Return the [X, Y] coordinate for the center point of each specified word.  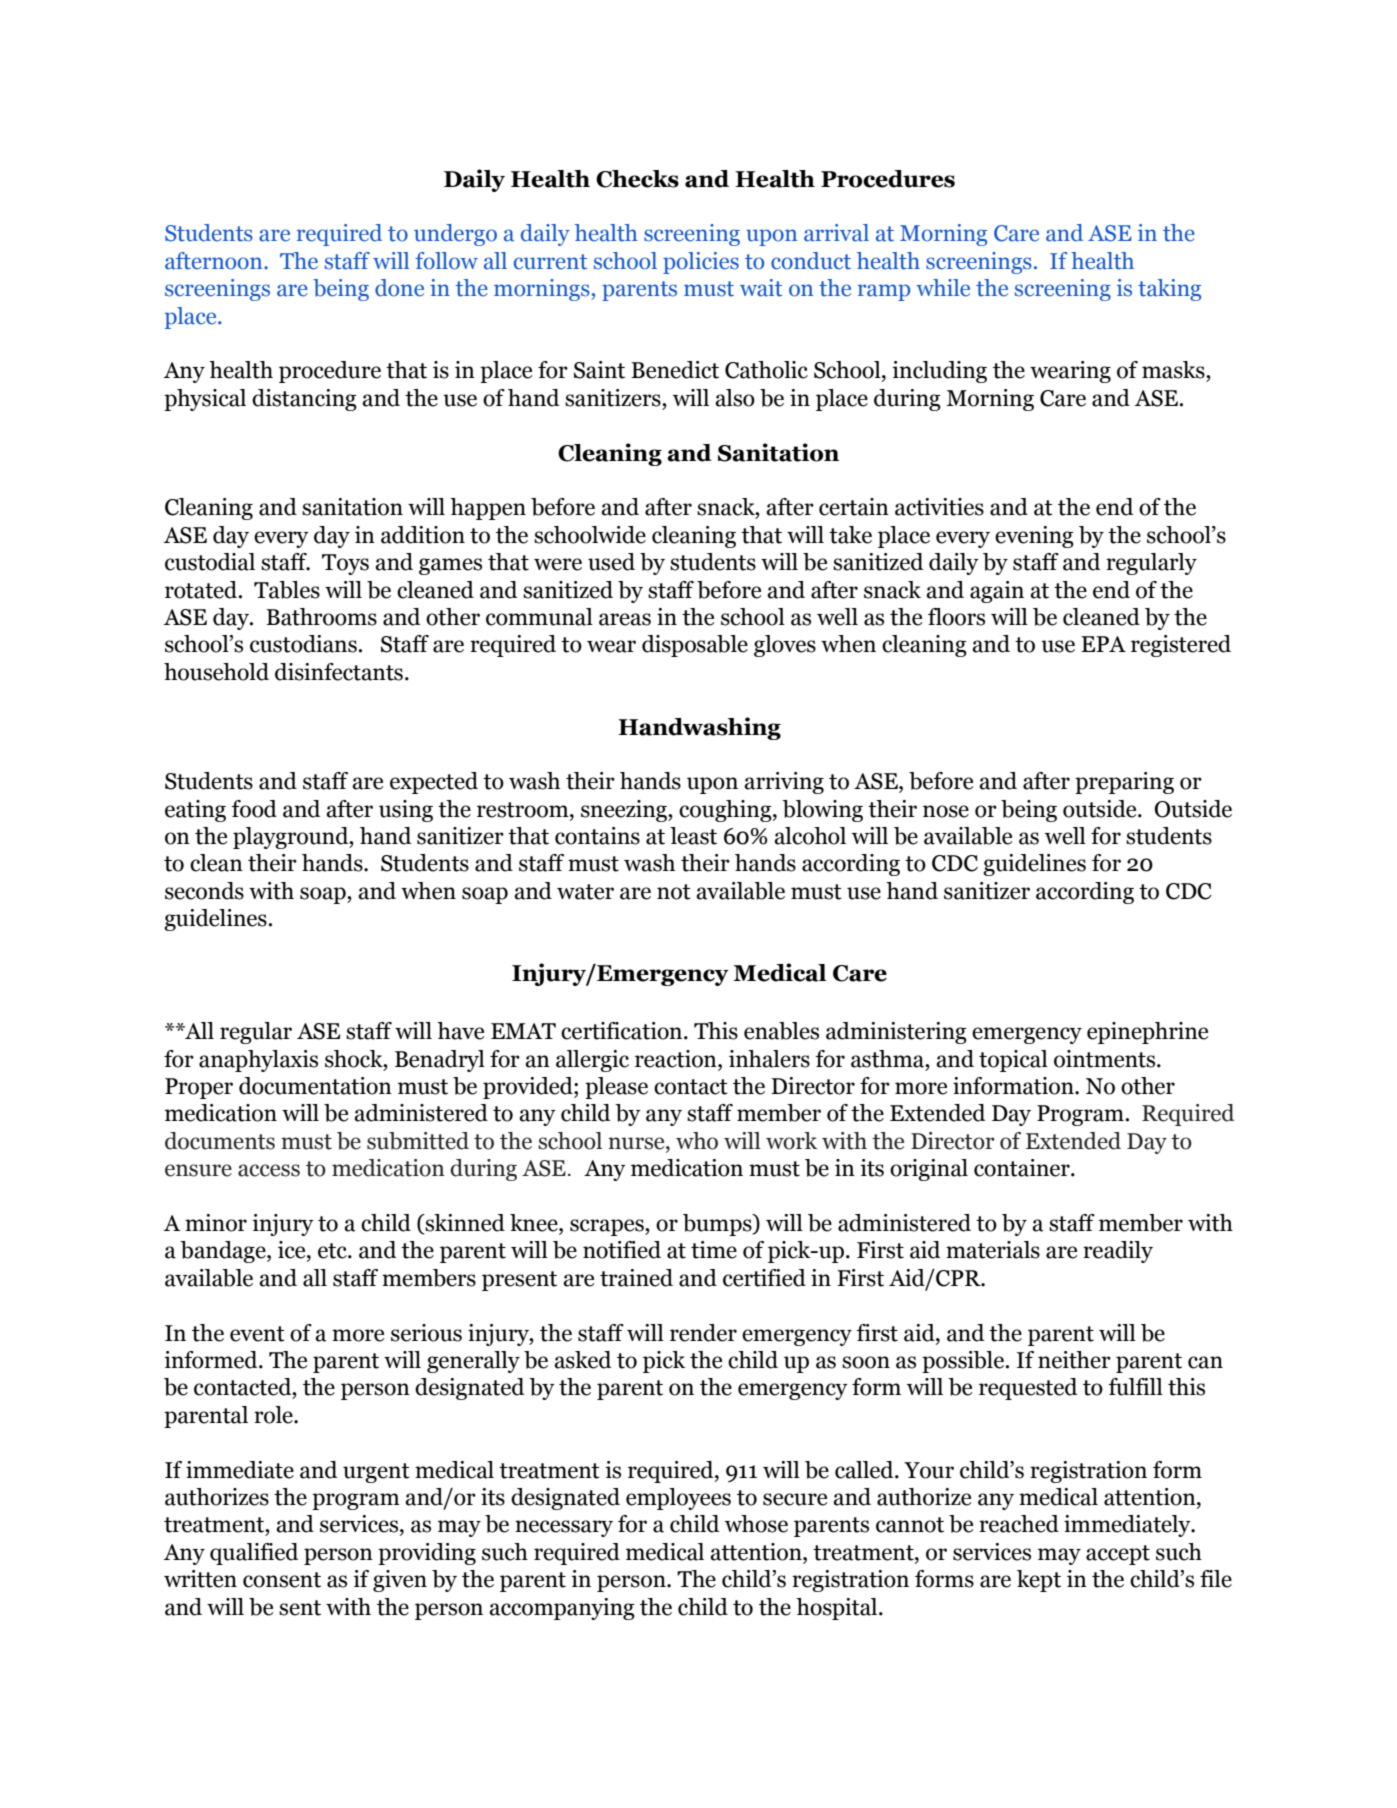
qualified [254, 1554]
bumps [718, 1225]
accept [1118, 1555]
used [611, 562]
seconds [204, 891]
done [399, 288]
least [693, 836]
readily [1118, 1252]
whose [756, 1524]
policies [701, 263]
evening [1034, 537]
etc [333, 1251]
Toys [345, 564]
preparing [1124, 783]
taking [1169, 290]
